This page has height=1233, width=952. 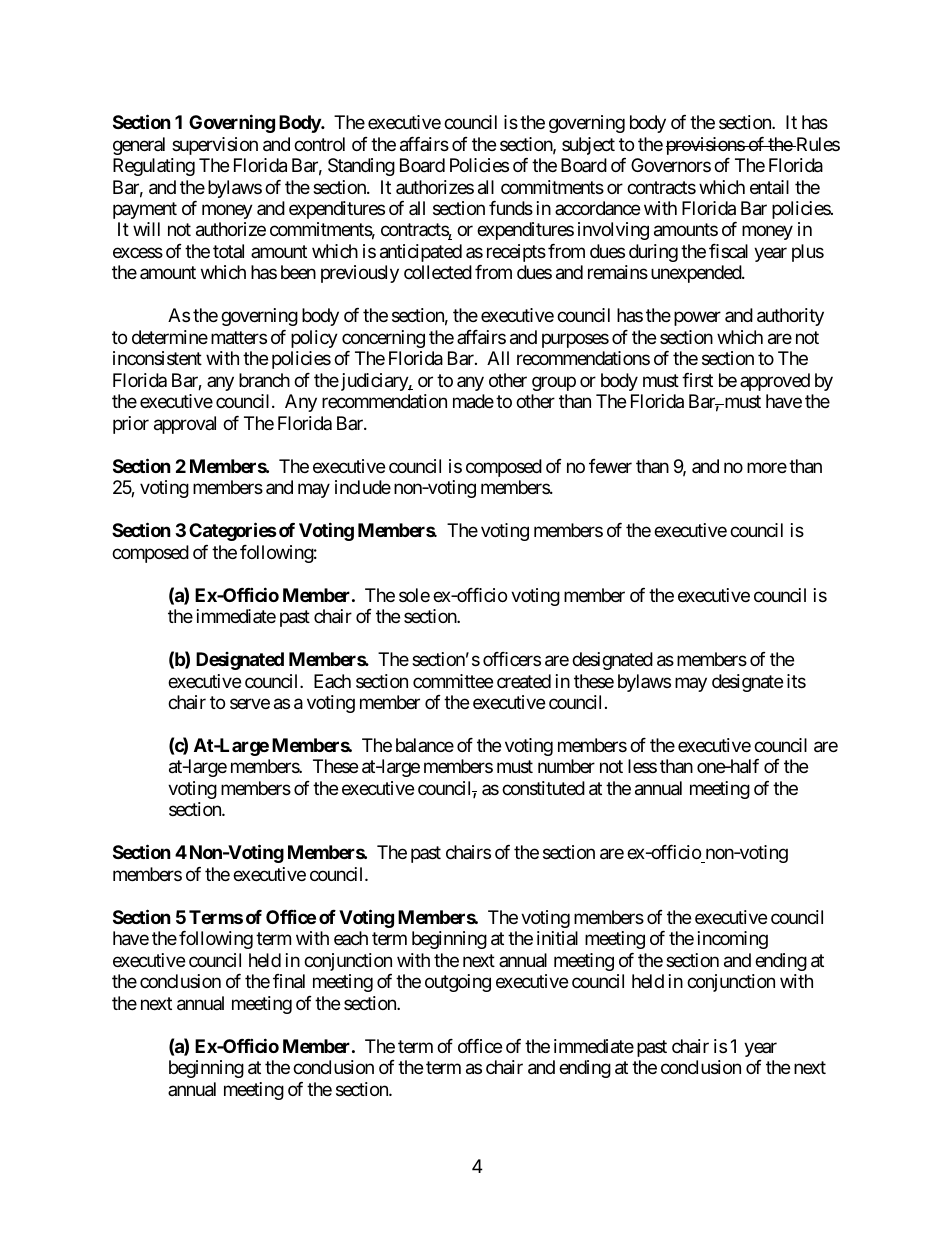 I want to click on entail, so click(x=769, y=187).
